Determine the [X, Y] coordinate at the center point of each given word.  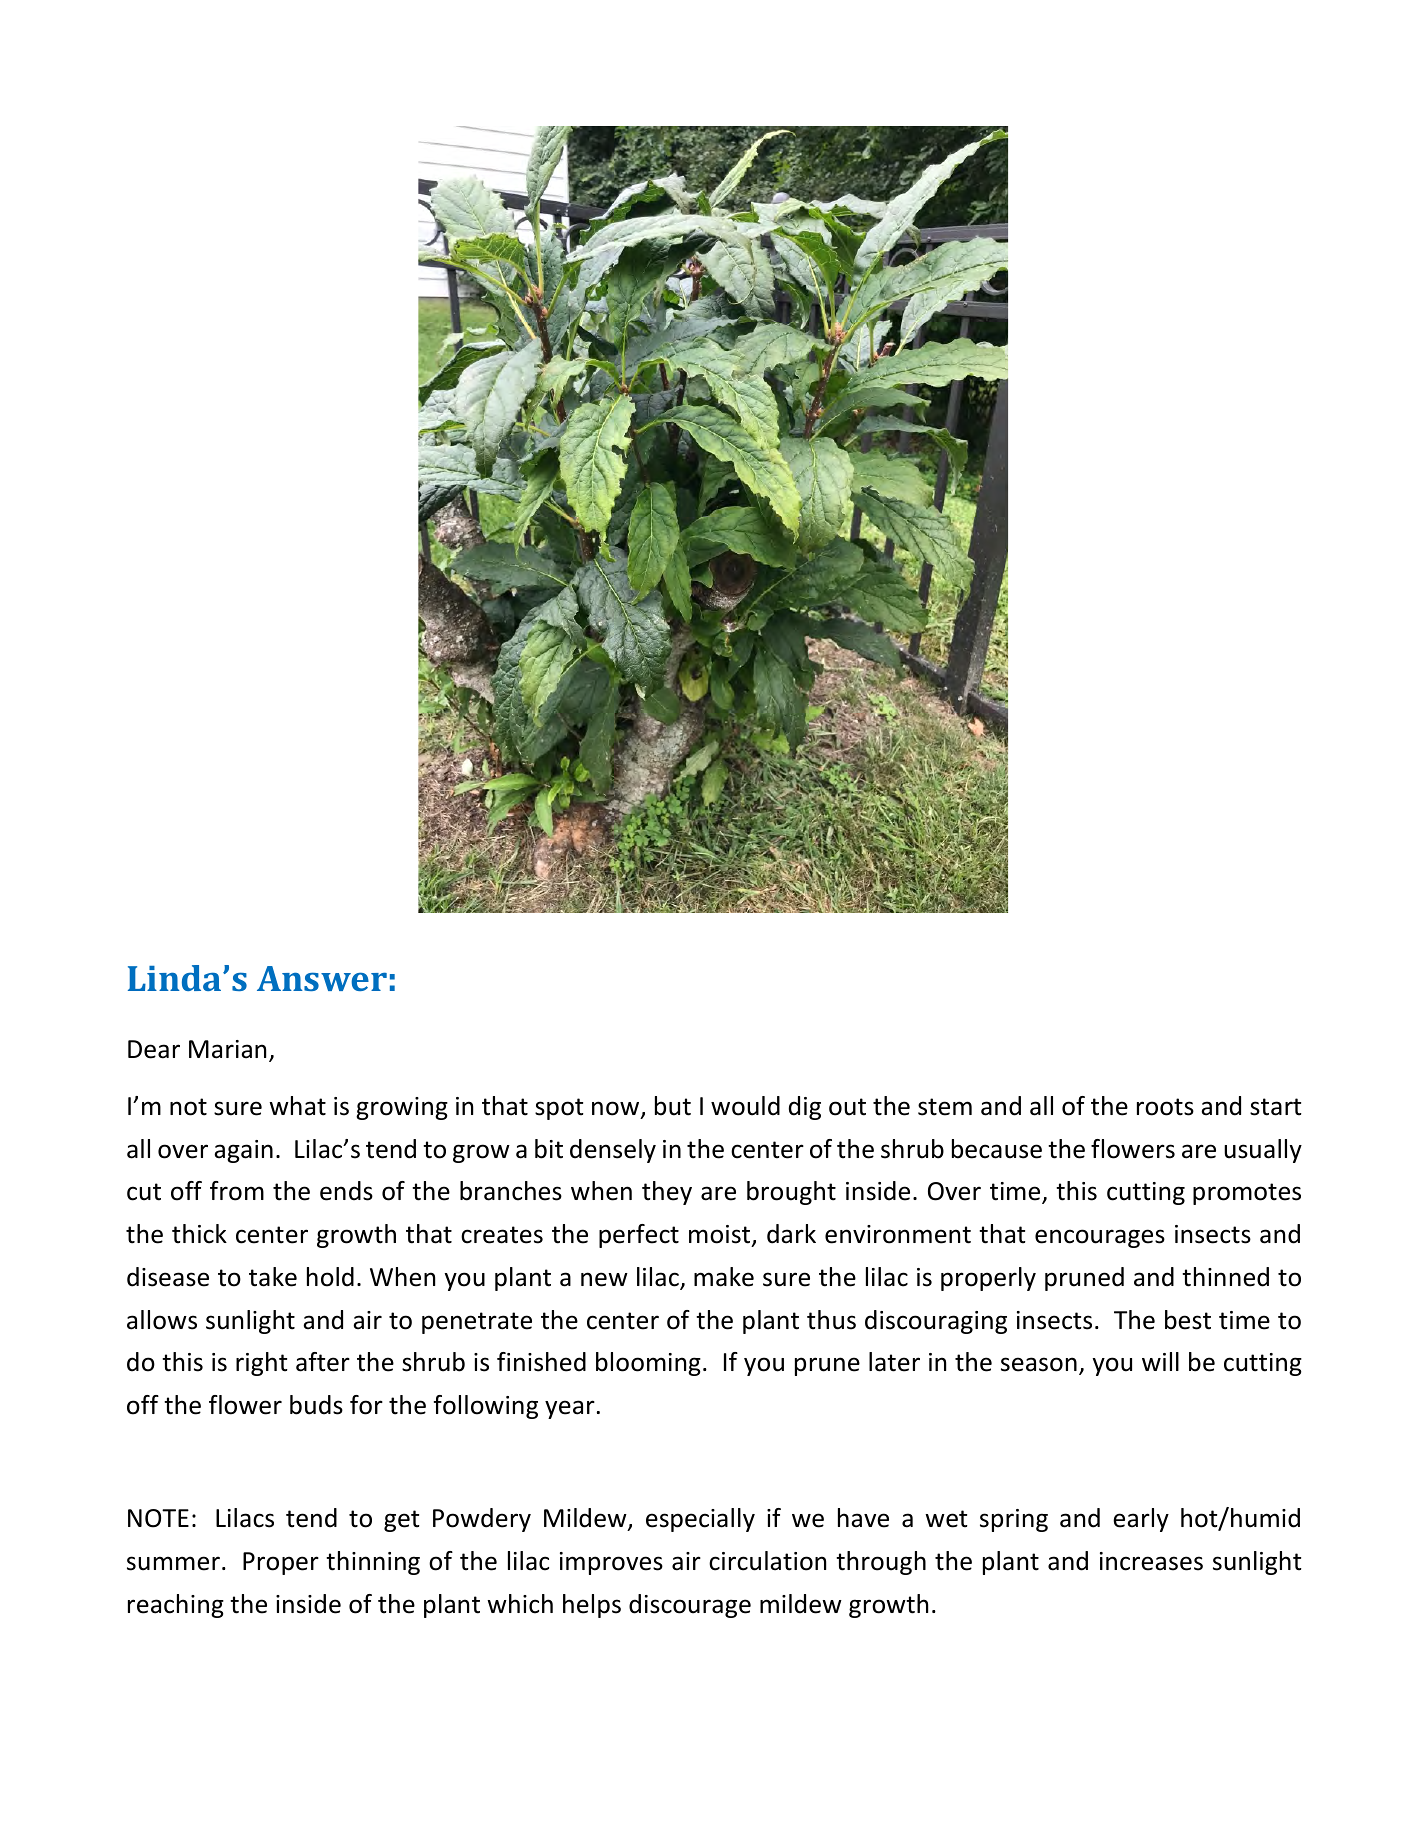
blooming [648, 1364]
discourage [690, 1606]
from [237, 1191]
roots [1165, 1107]
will [1160, 1361]
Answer [322, 978]
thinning [373, 1563]
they [667, 1193]
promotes [1247, 1194]
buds [316, 1405]
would [745, 1106]
